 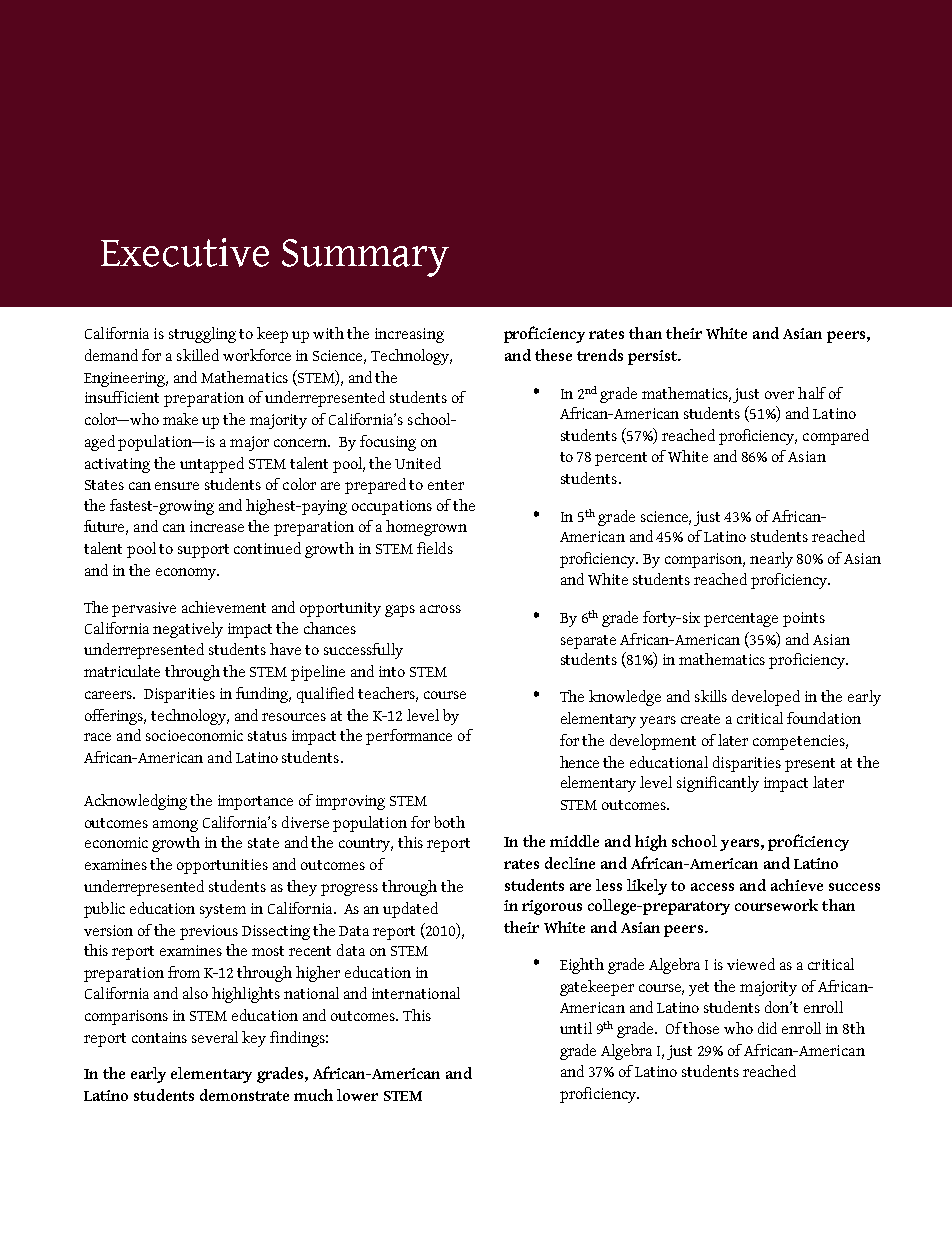 What do you see at coordinates (804, 619) in the page?
I see `points` at bounding box center [804, 619].
